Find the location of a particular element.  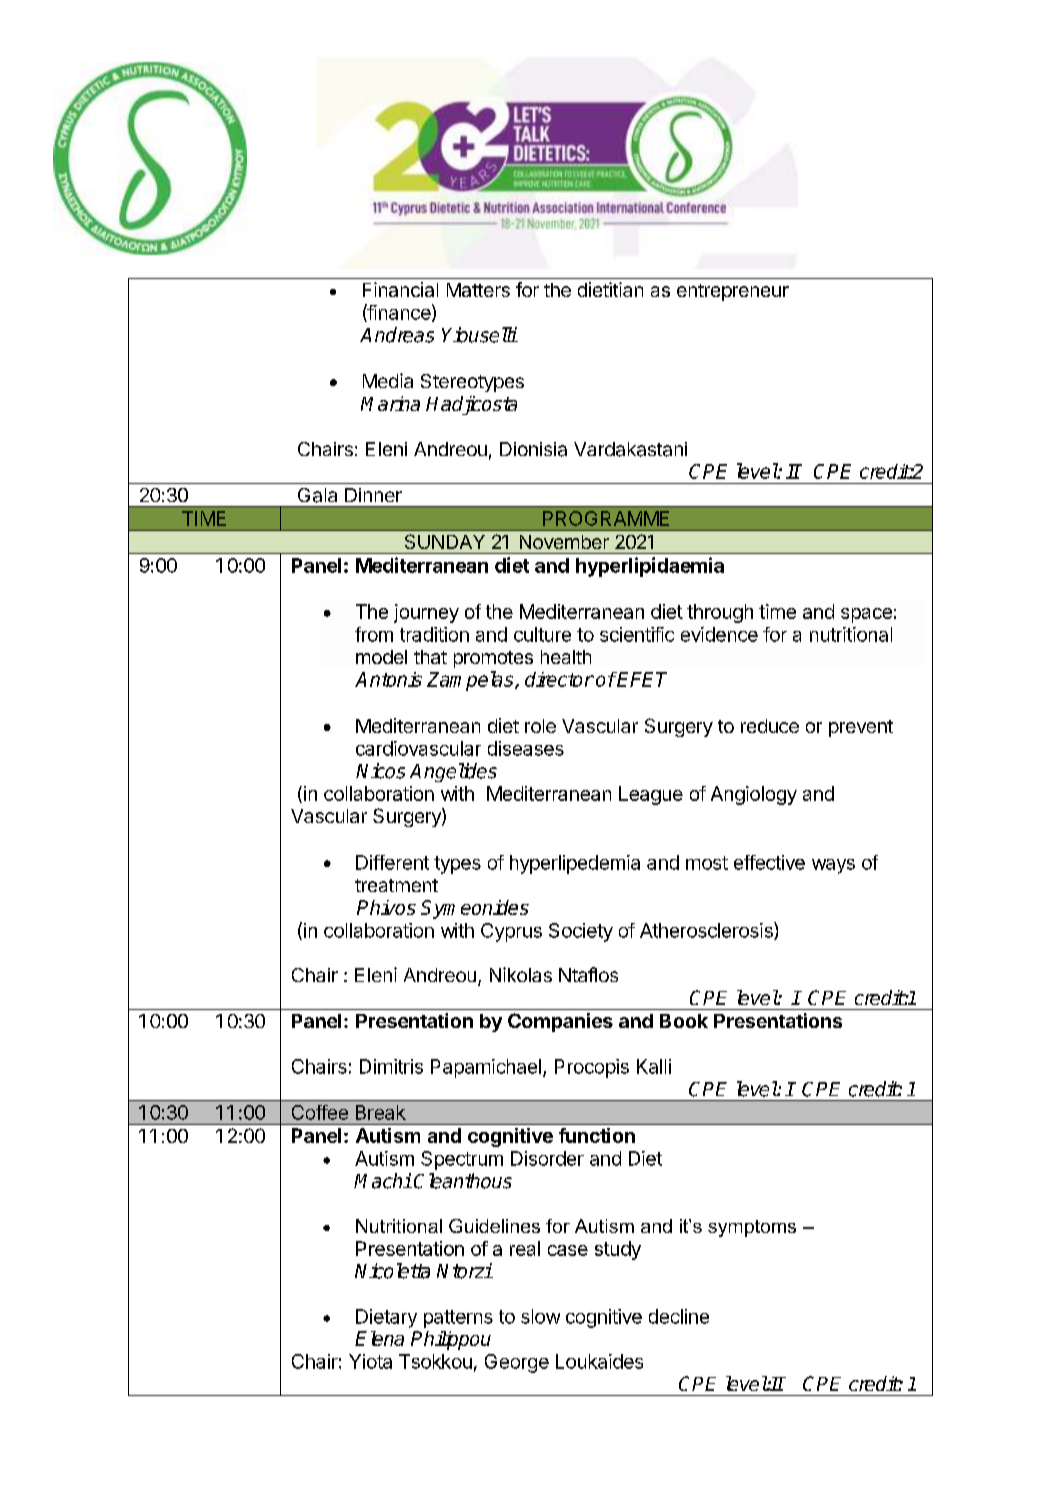

Dimitris is located at coordinates (391, 1066).
